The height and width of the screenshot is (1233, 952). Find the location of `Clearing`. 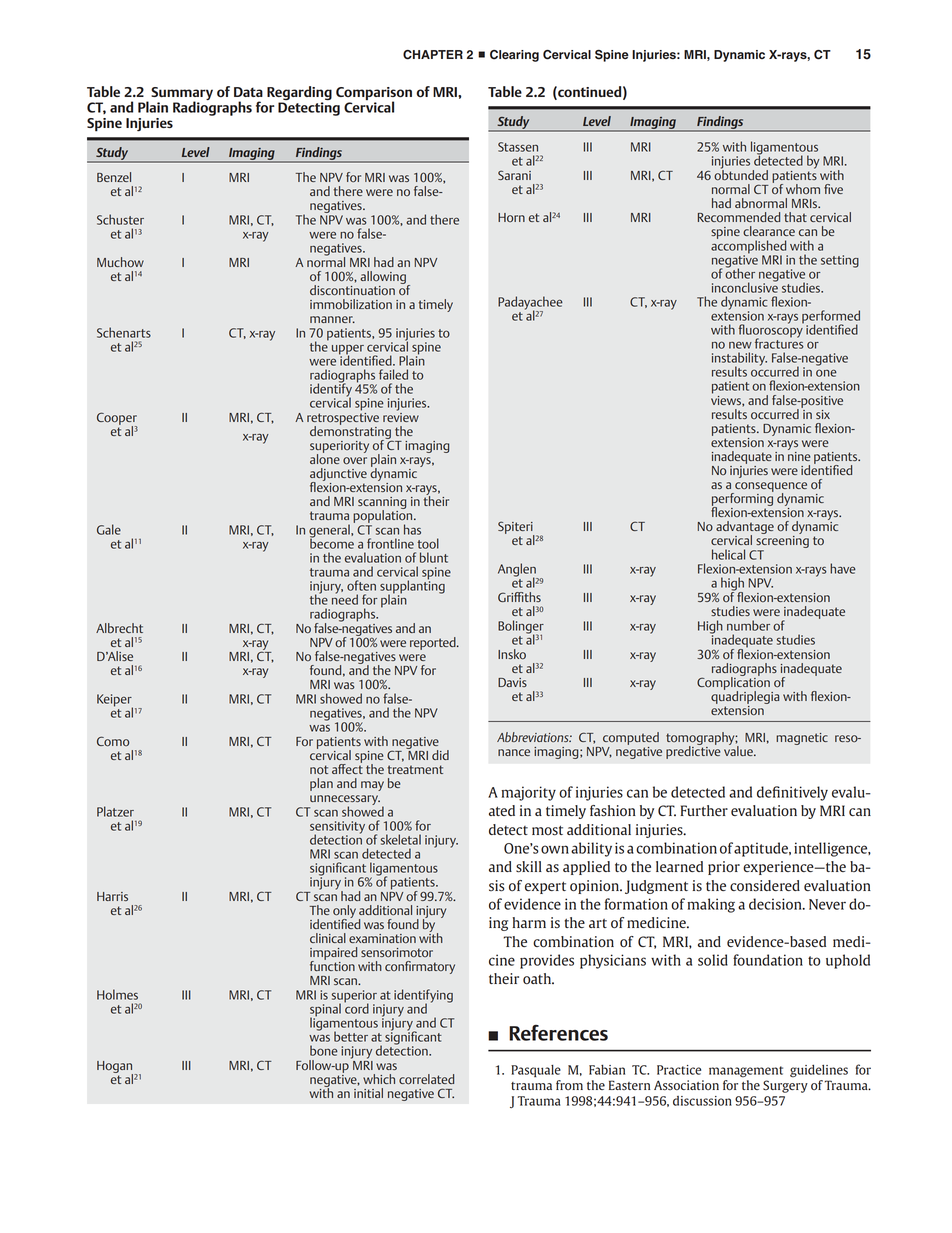

Clearing is located at coordinates (514, 56).
